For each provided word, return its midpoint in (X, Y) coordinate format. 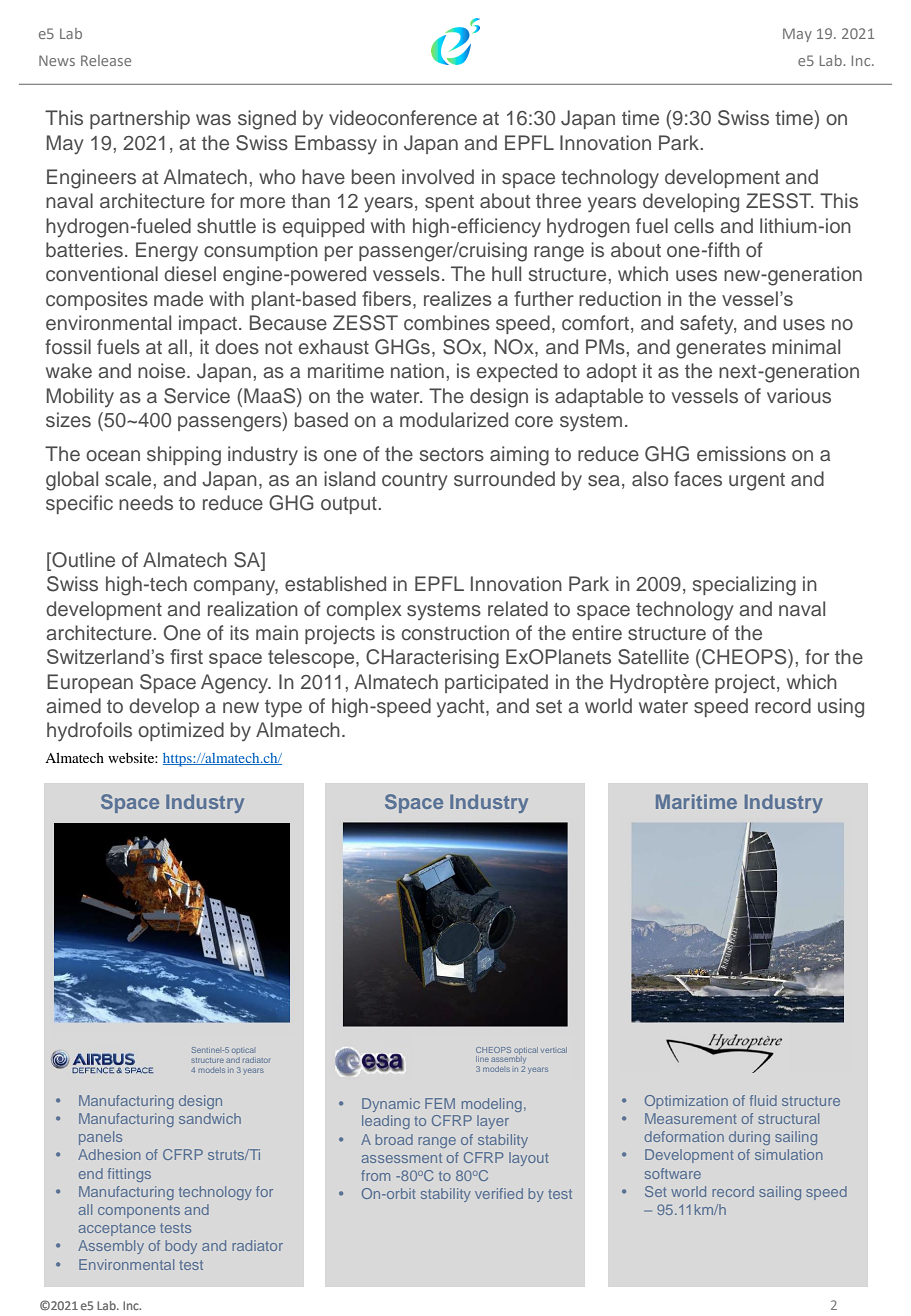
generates (721, 350)
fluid (763, 1100)
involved (438, 177)
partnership (140, 119)
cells (694, 226)
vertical (554, 1050)
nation (417, 370)
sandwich (210, 1118)
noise (163, 371)
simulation (788, 1154)
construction (455, 633)
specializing (744, 586)
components (139, 1211)
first (186, 656)
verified (499, 1193)
